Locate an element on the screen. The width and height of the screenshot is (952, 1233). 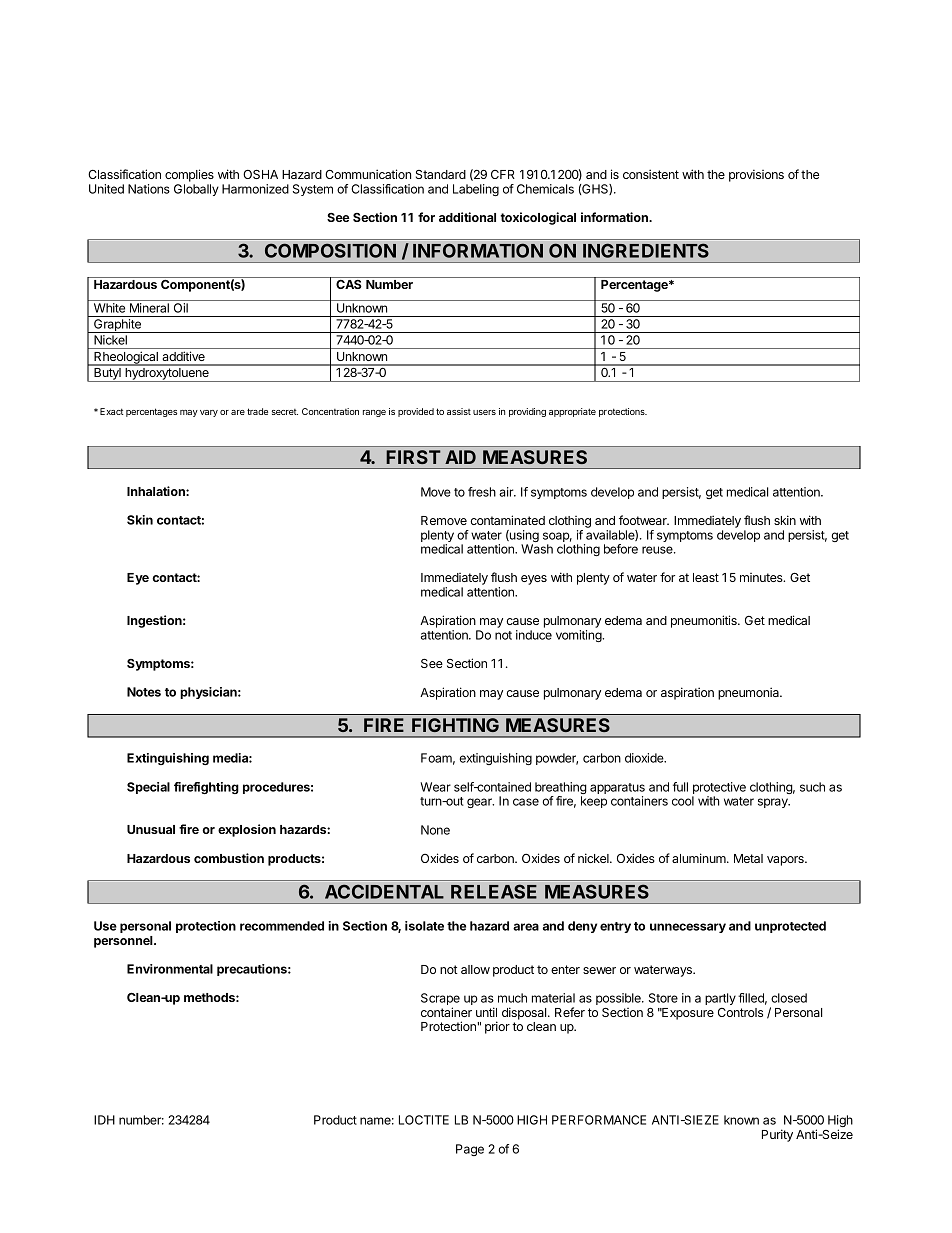
gear is located at coordinates (480, 803).
